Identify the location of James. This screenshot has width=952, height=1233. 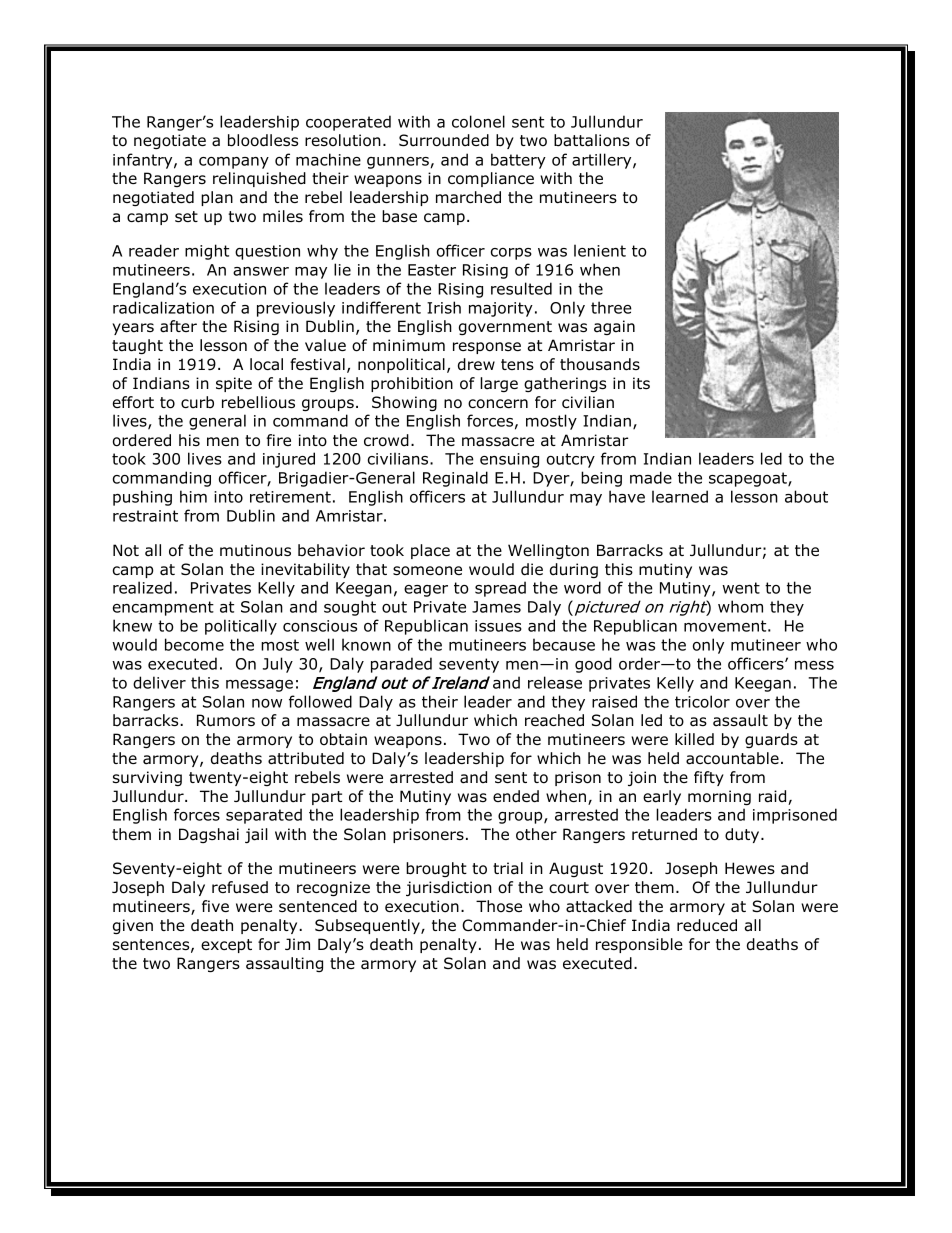
(496, 607).
